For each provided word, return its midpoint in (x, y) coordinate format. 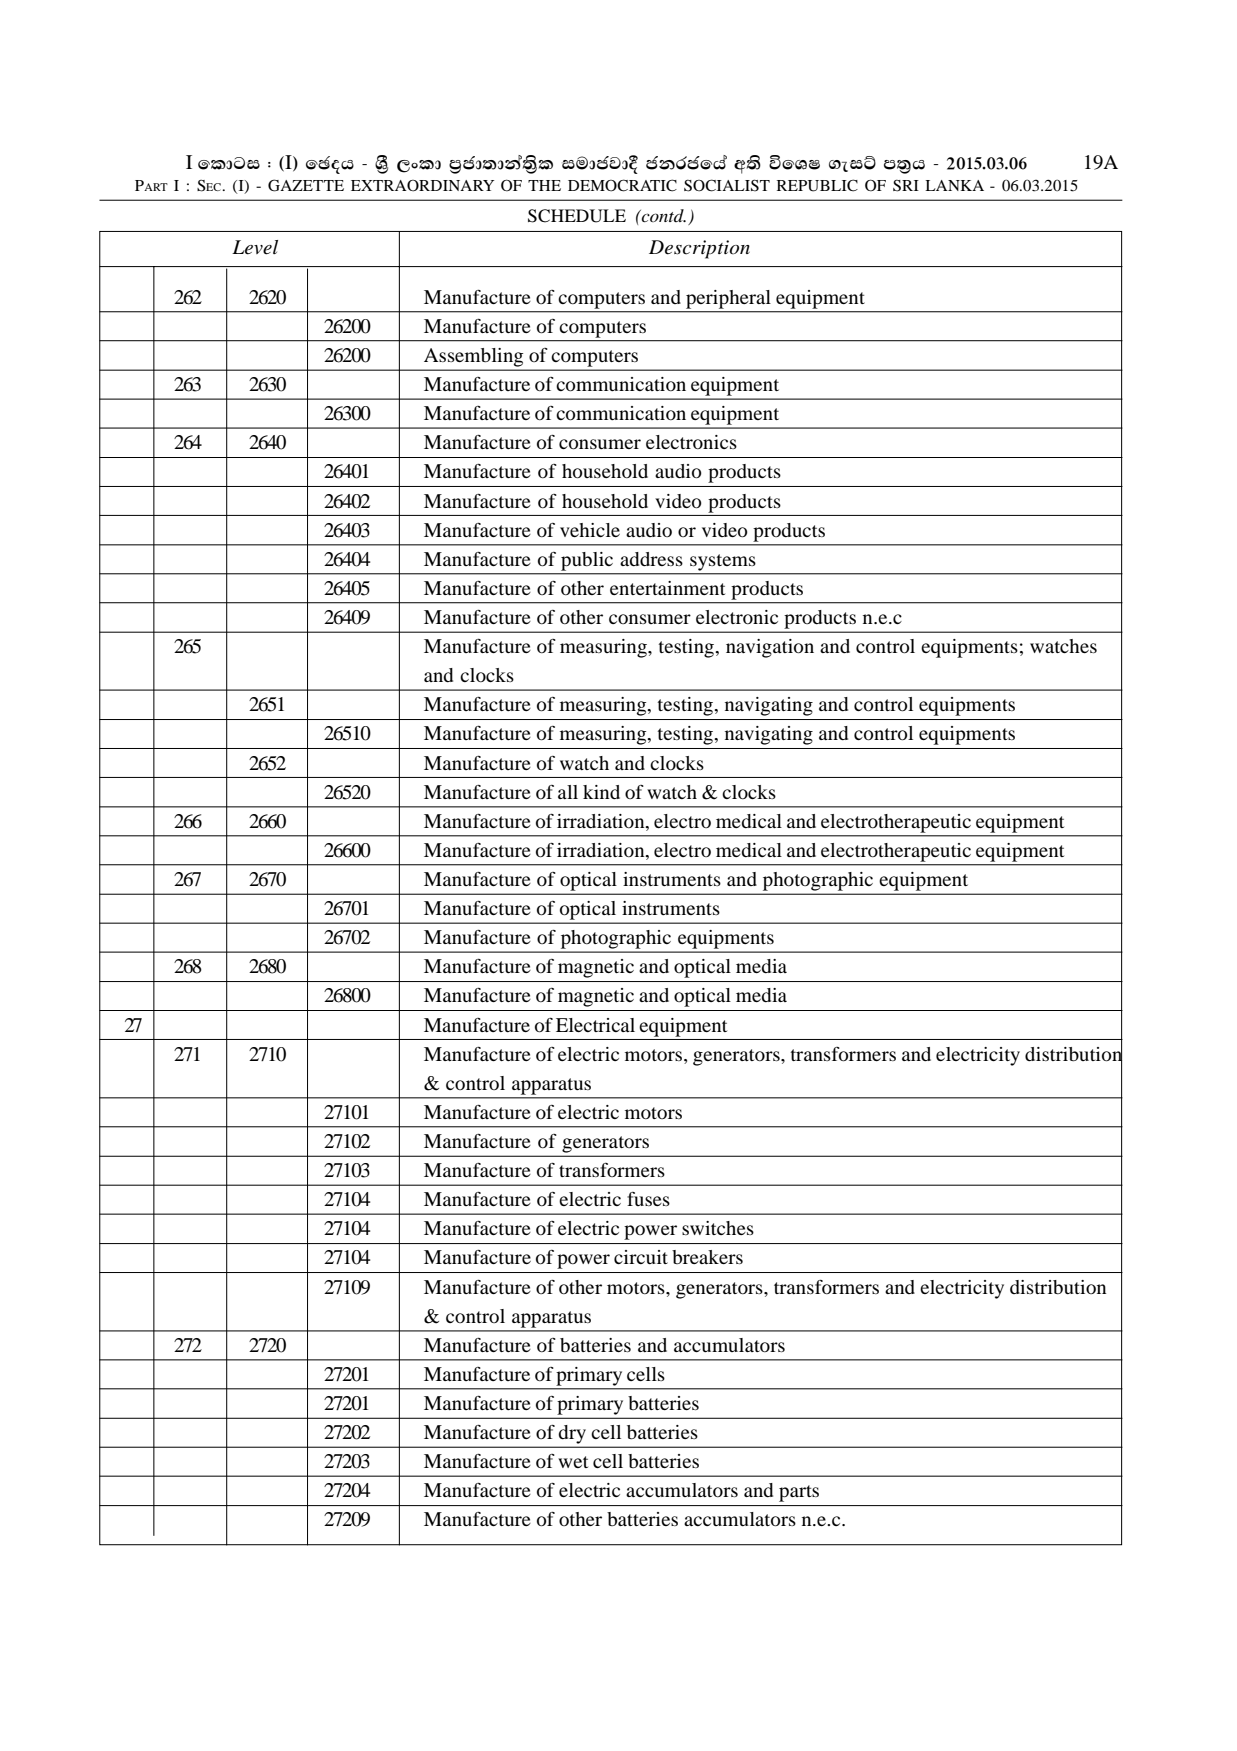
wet (573, 1462)
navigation (770, 648)
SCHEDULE (577, 216)
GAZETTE (306, 185)
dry (572, 1434)
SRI (906, 185)
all (568, 792)
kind (601, 792)
